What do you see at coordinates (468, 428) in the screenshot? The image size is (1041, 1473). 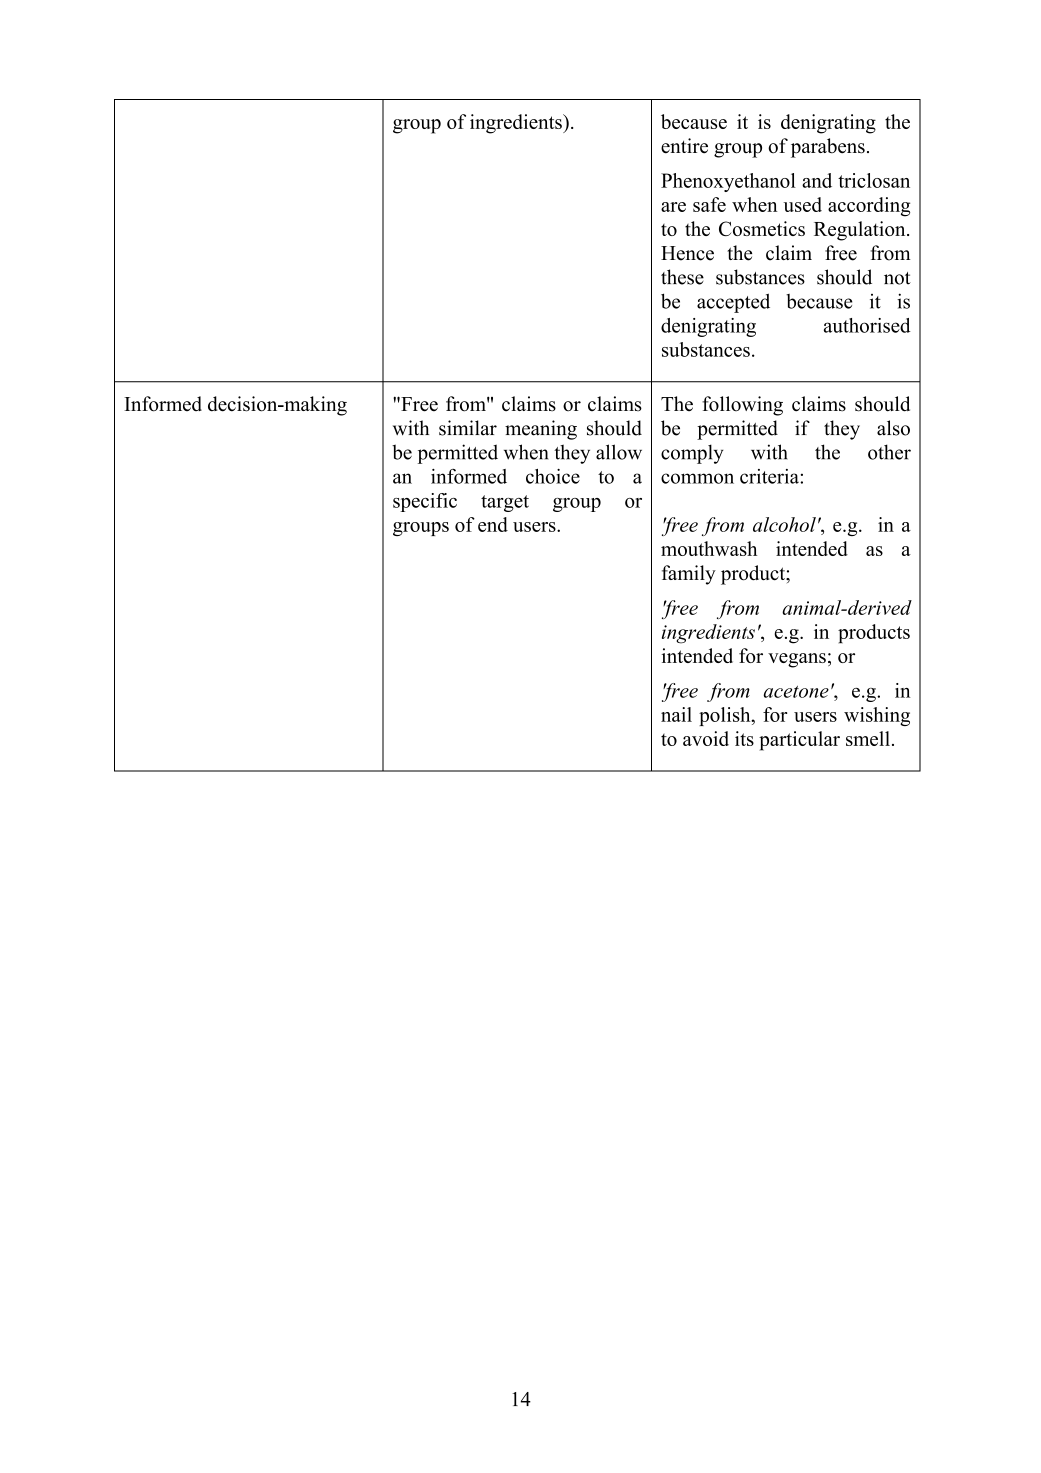 I see `similar` at bounding box center [468, 428].
